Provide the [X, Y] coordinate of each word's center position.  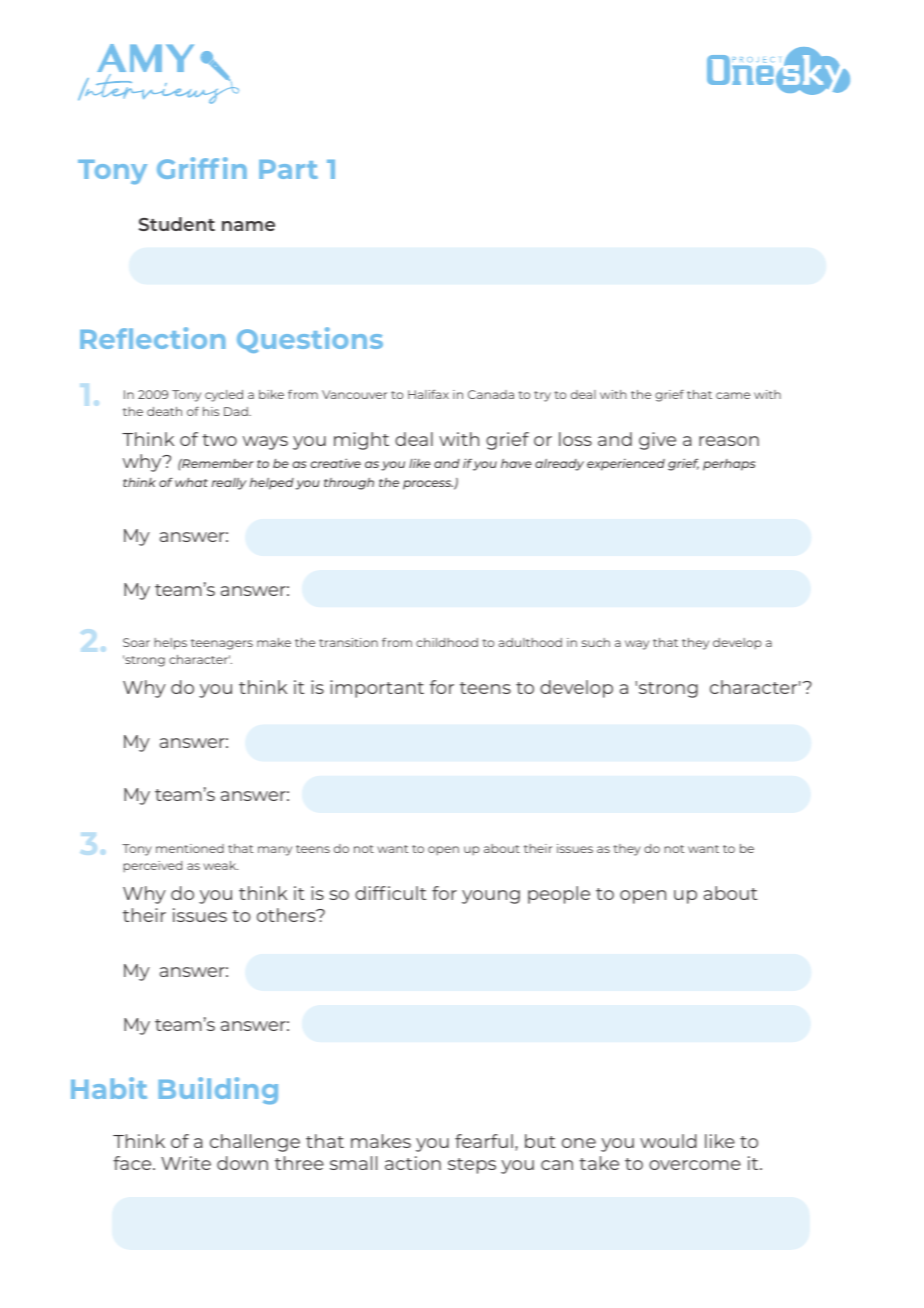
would [668, 1141]
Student [177, 224]
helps [170, 644]
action [413, 1163]
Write [186, 1163]
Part [288, 169]
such [596, 642]
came [733, 395]
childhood [447, 642]
